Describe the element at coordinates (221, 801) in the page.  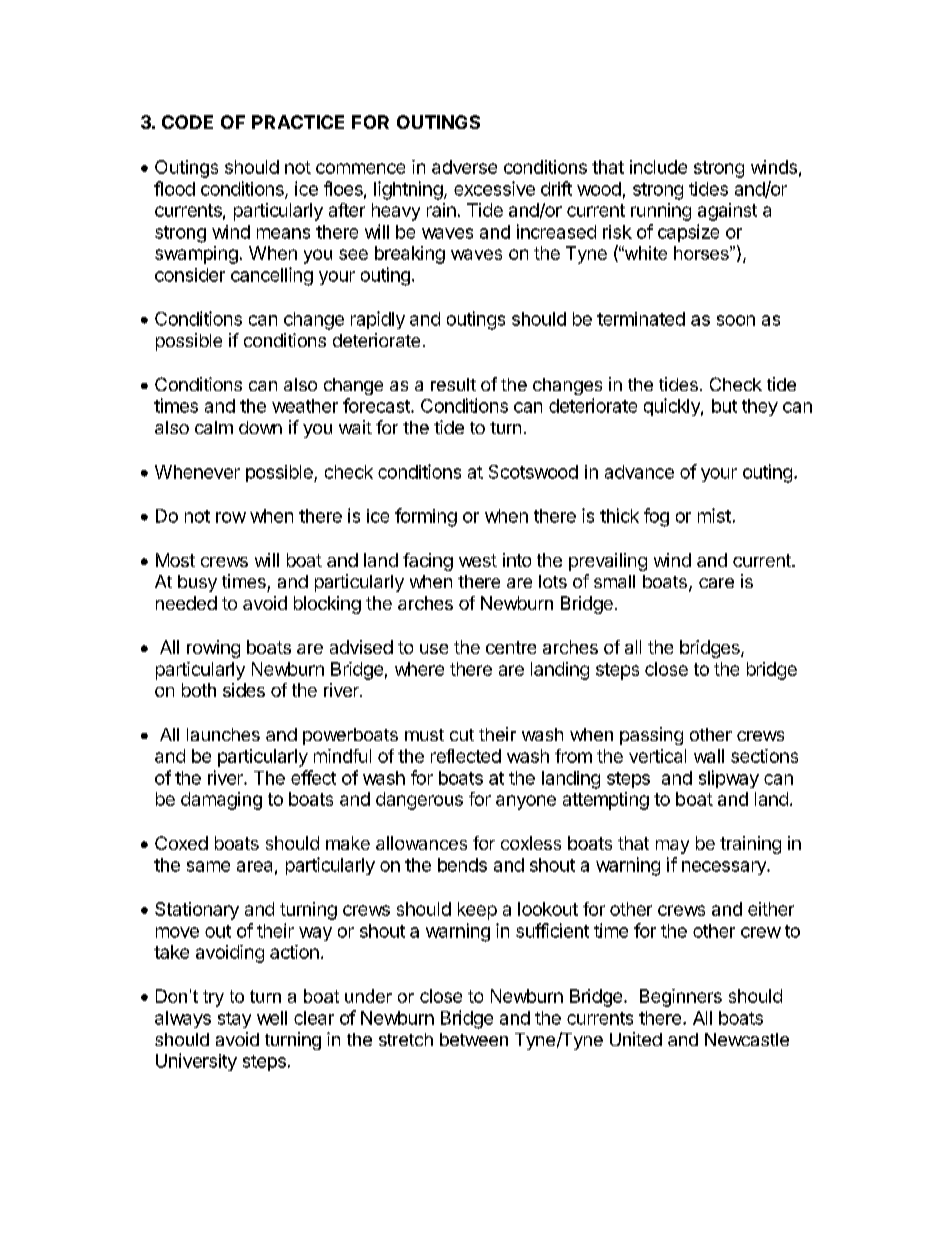
I see `damaging` at that location.
